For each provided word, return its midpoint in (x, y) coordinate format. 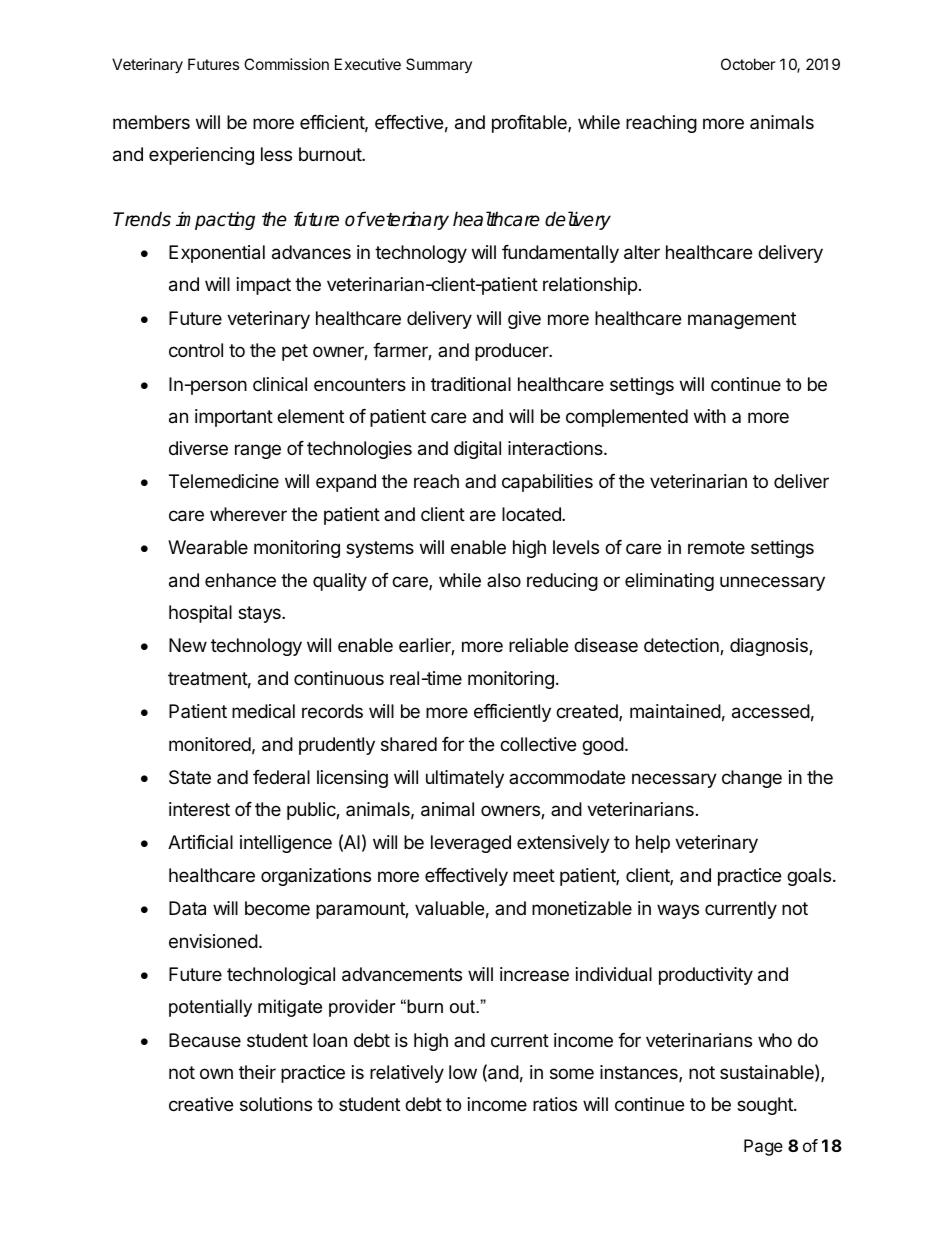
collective (538, 744)
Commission (286, 64)
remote (716, 547)
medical (263, 711)
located (532, 514)
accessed (771, 711)
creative (201, 1104)
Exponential (217, 254)
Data (187, 908)
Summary (439, 65)
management (742, 320)
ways (678, 911)
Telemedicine (224, 481)
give (524, 320)
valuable (449, 908)
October (748, 64)
